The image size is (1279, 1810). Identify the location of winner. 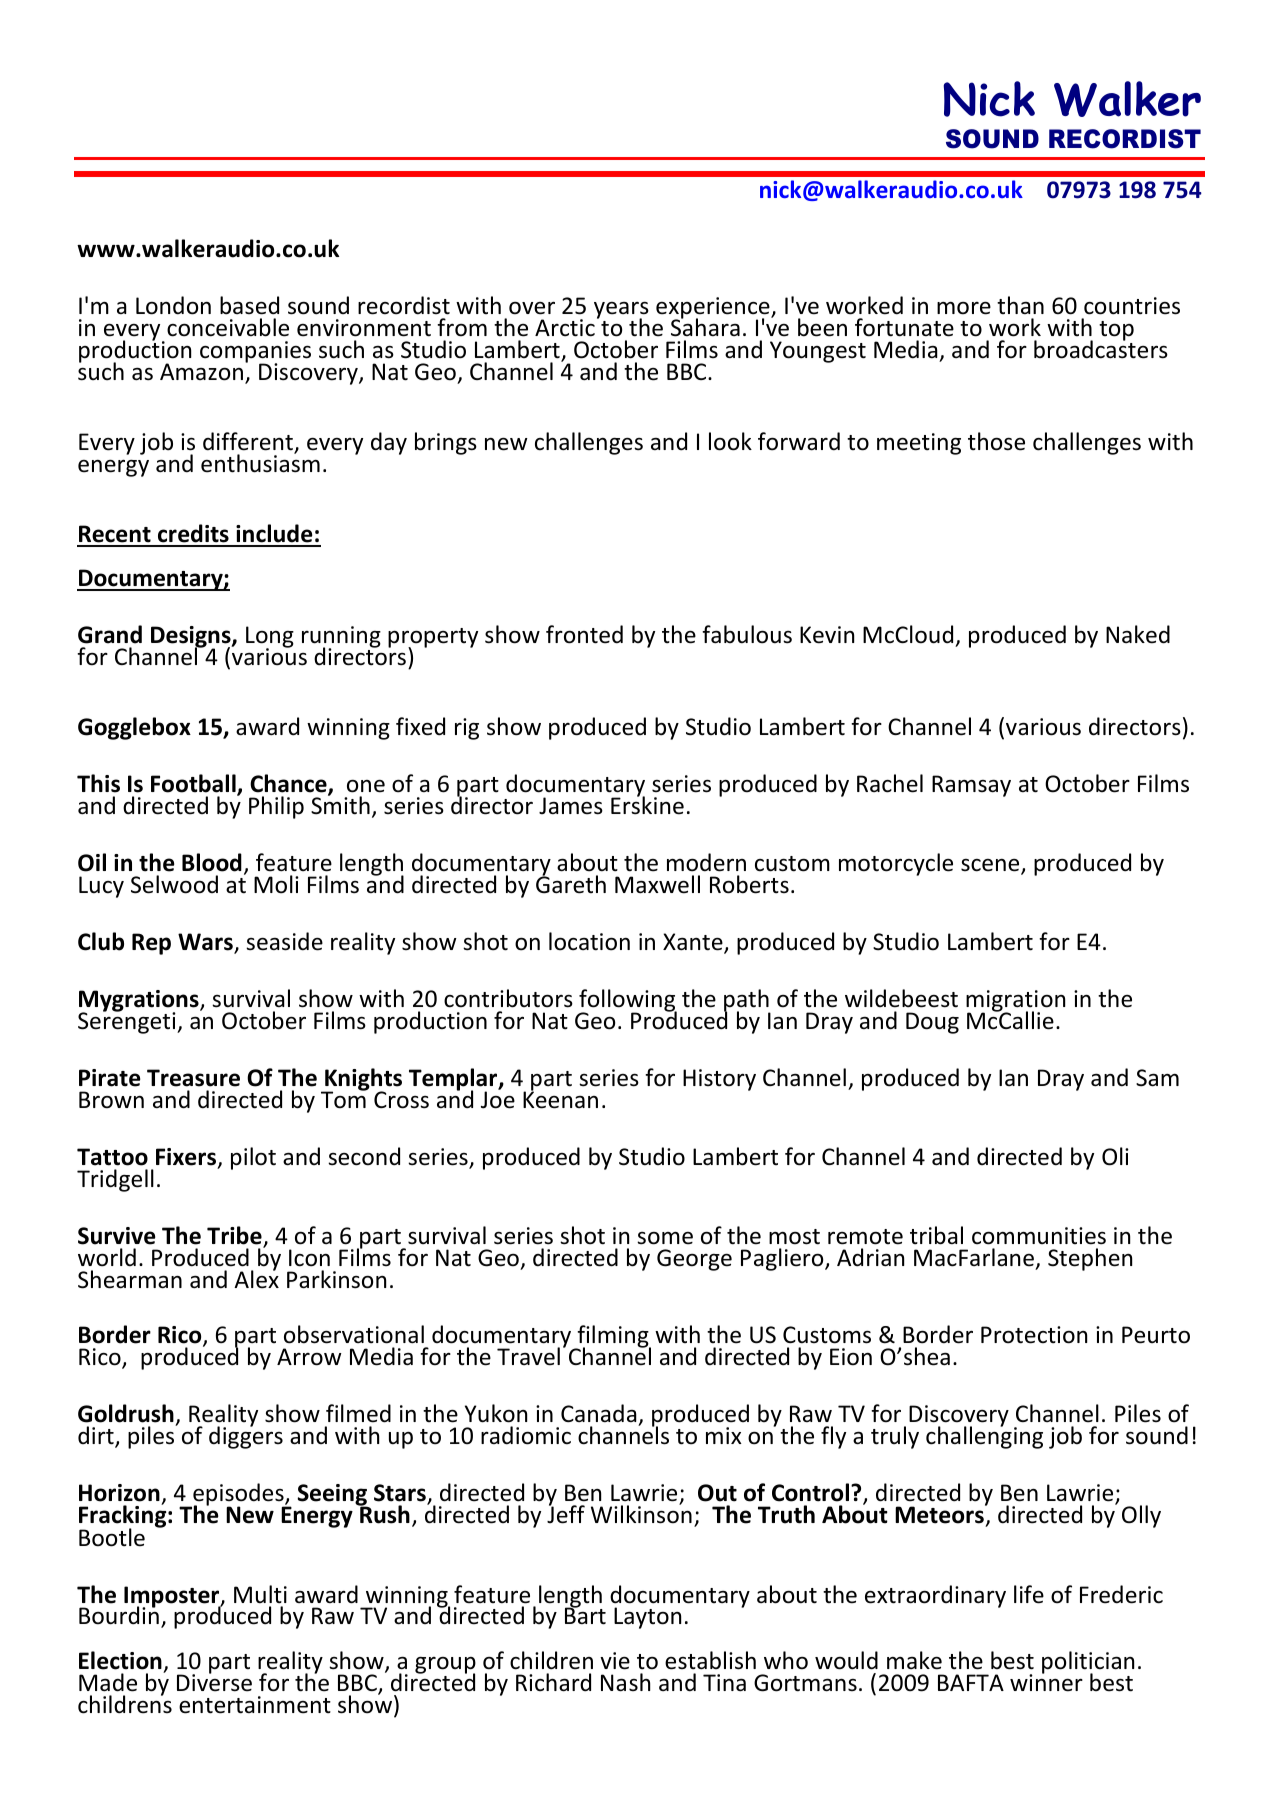
(1046, 1682).
